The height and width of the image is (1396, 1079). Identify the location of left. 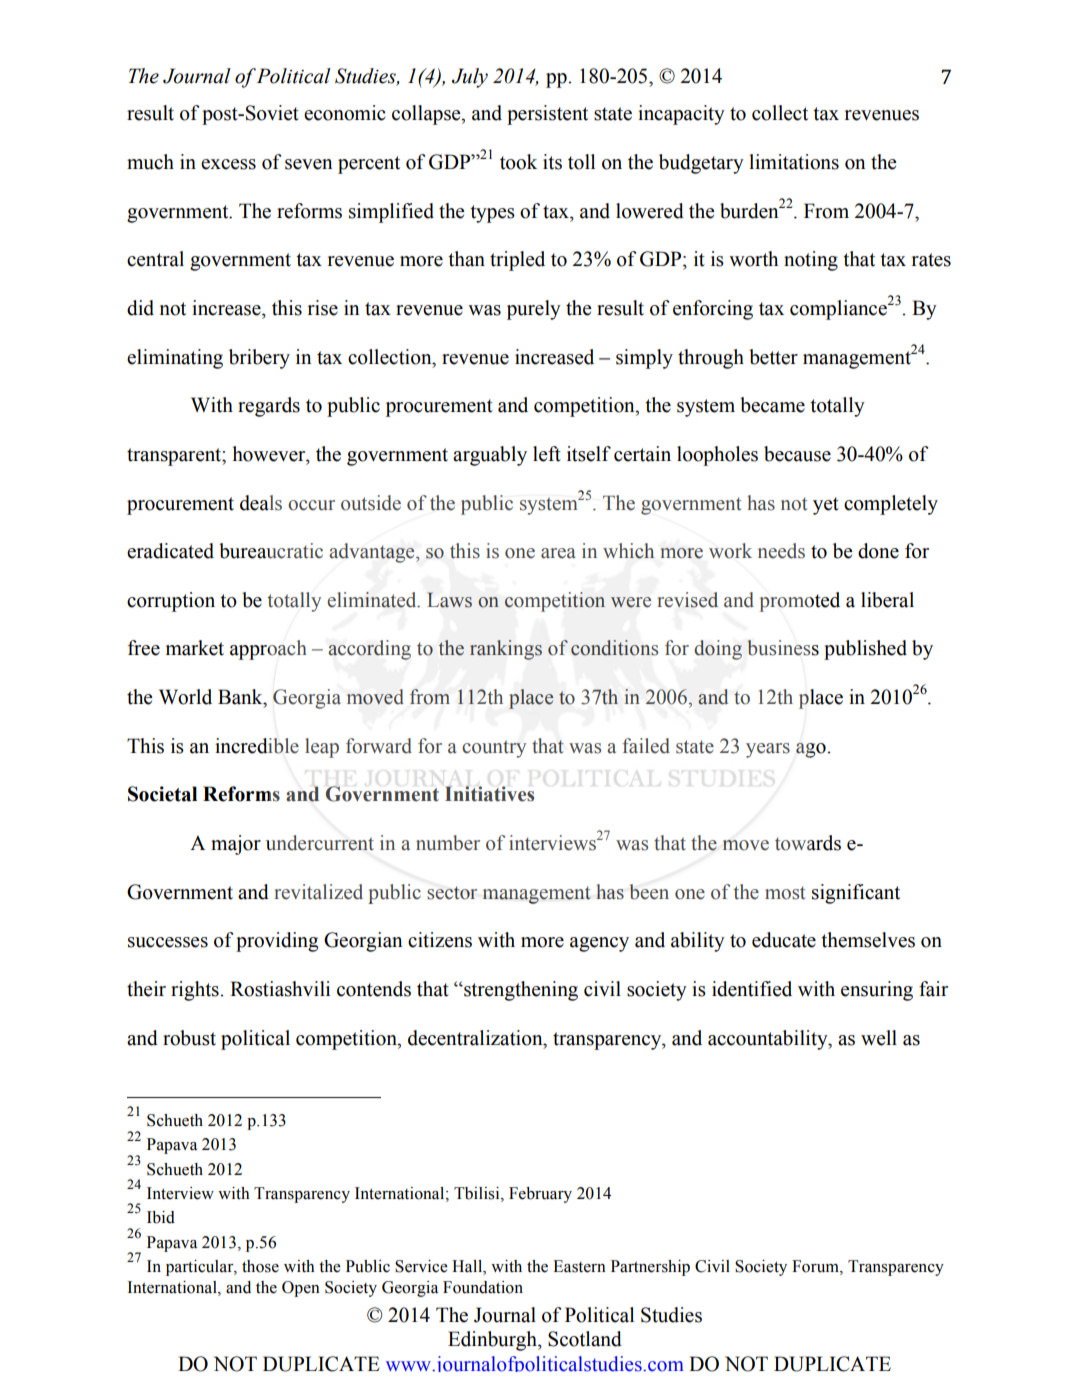
(547, 454).
